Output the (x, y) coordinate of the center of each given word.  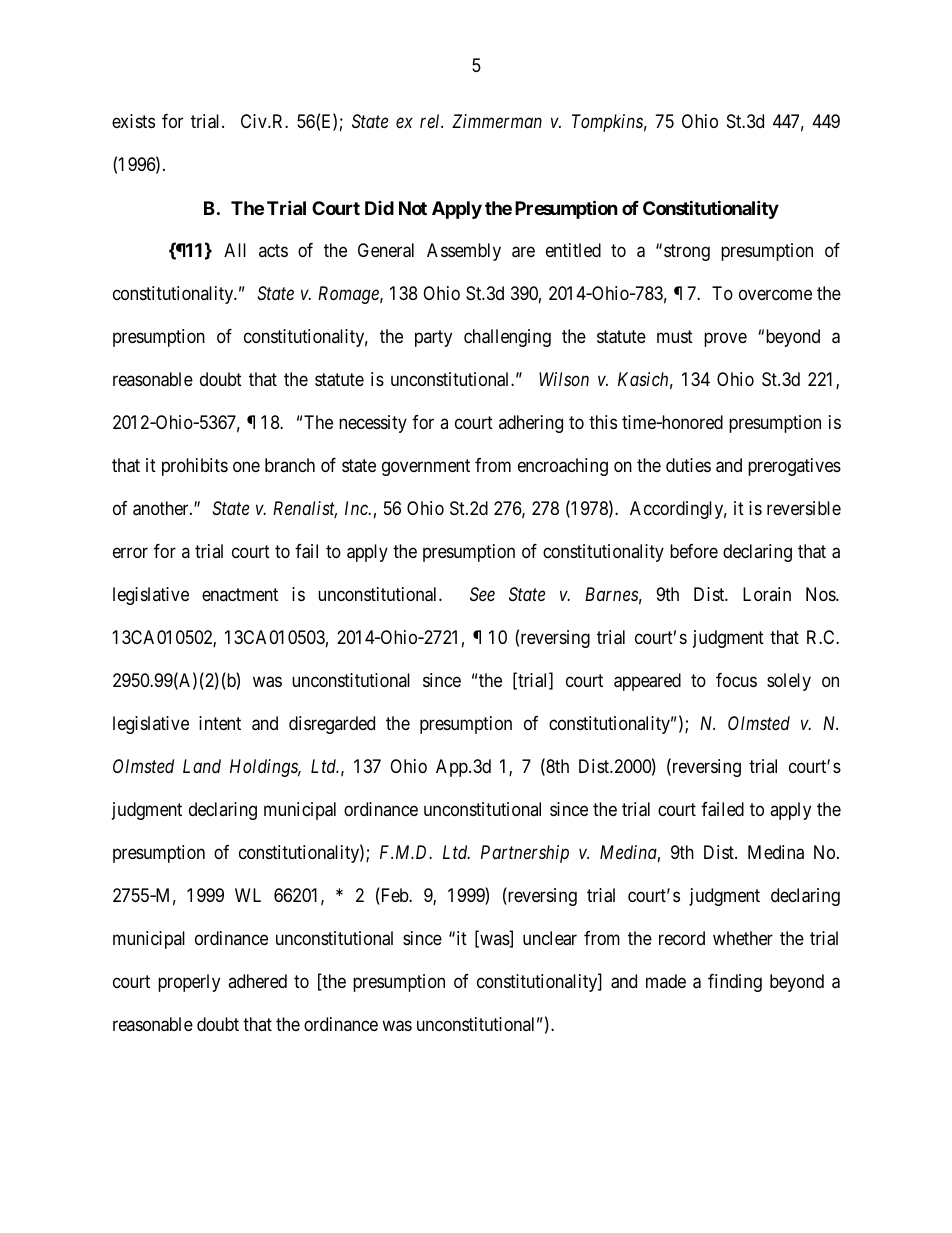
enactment (240, 594)
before (694, 551)
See (482, 594)
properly (189, 983)
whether (743, 938)
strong (687, 253)
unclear (550, 938)
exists (133, 121)
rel (431, 121)
